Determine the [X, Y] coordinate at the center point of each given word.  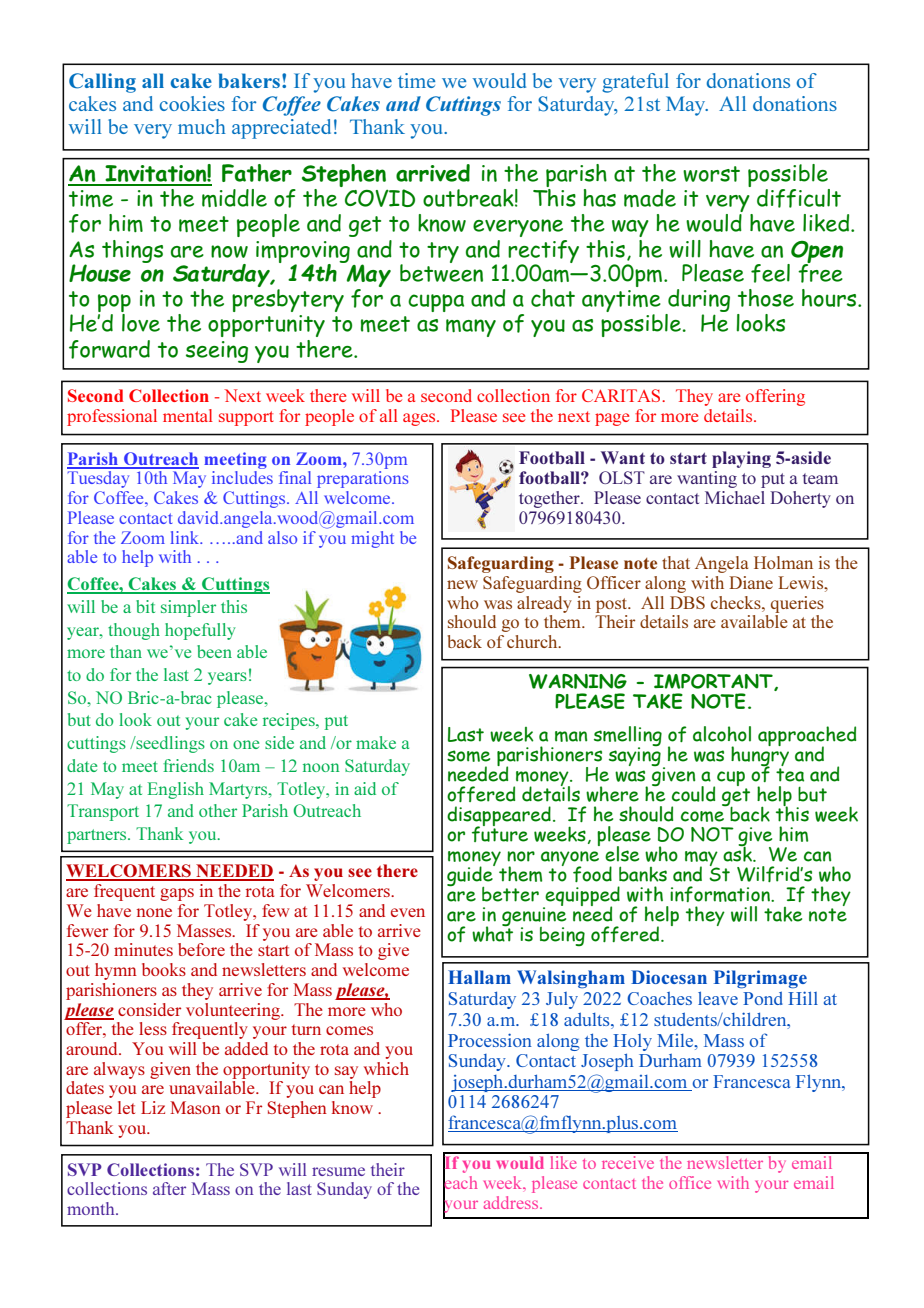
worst [711, 174]
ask [738, 853]
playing [741, 459]
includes [242, 477]
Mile [676, 1040]
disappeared [499, 817]
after [169, 1188]
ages [420, 419]
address [512, 1202]
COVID [380, 198]
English [175, 790]
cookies [192, 103]
